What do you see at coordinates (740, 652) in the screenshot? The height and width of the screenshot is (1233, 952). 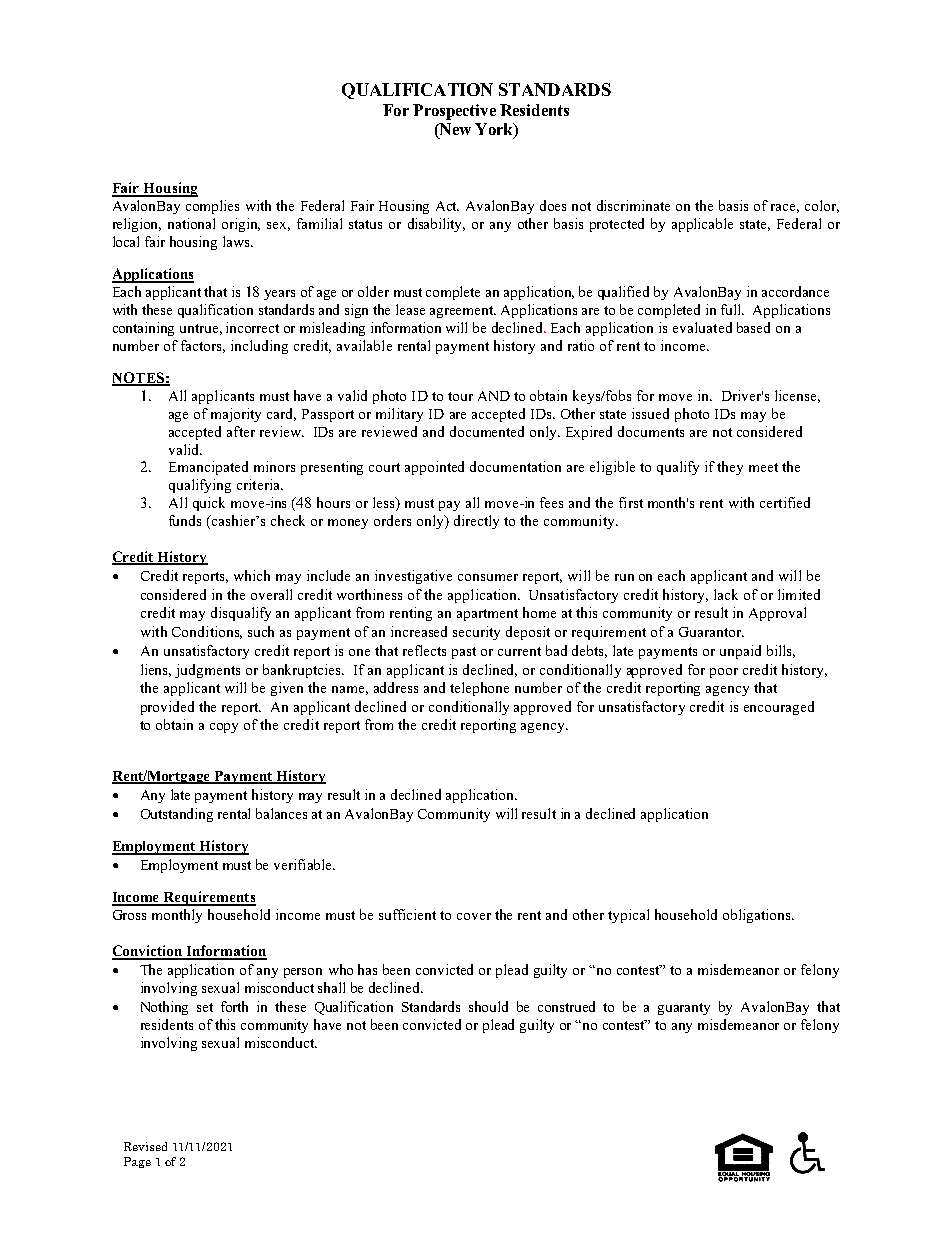 I see `unpaid` at bounding box center [740, 652].
